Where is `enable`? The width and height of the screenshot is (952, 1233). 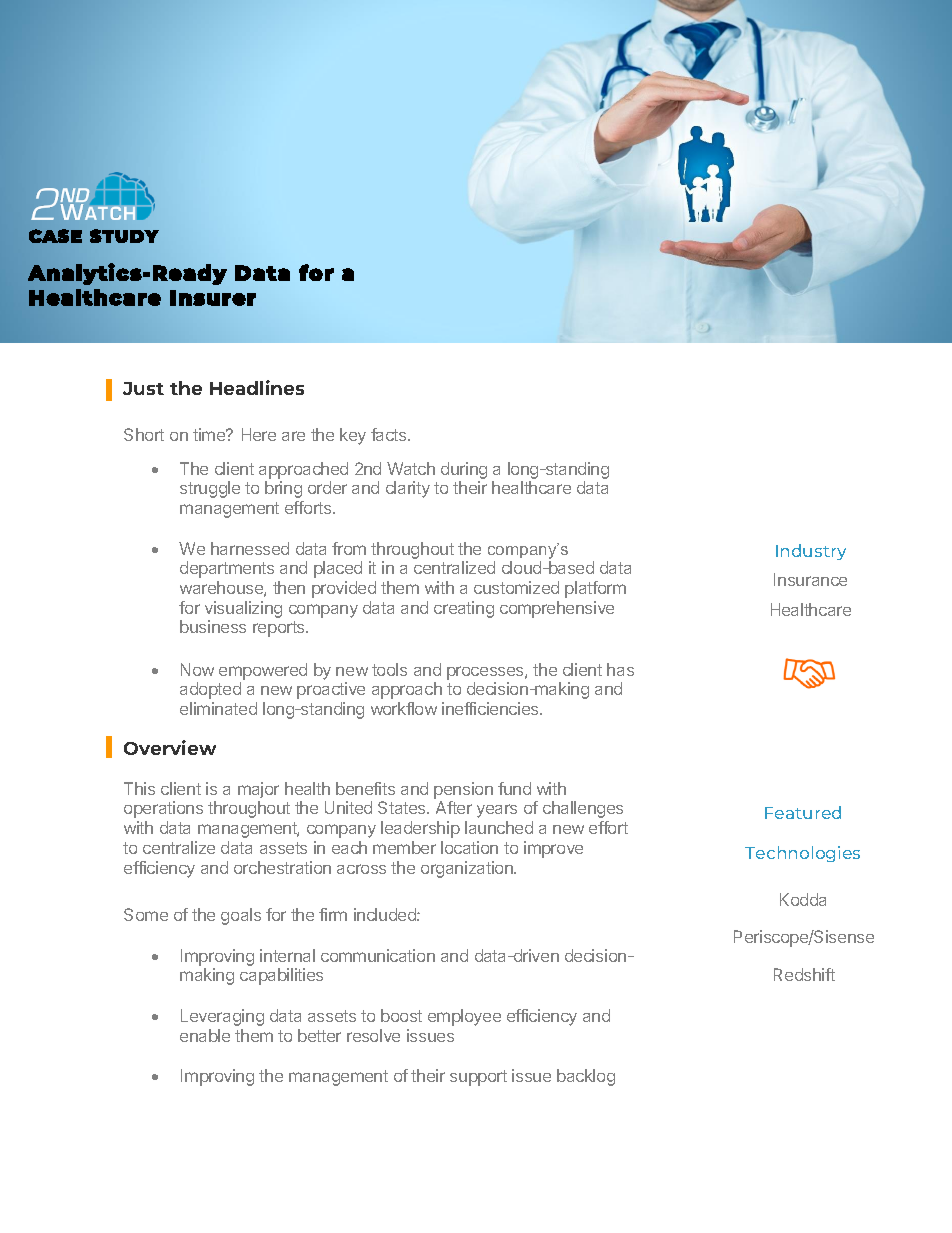
enable is located at coordinates (205, 1035).
